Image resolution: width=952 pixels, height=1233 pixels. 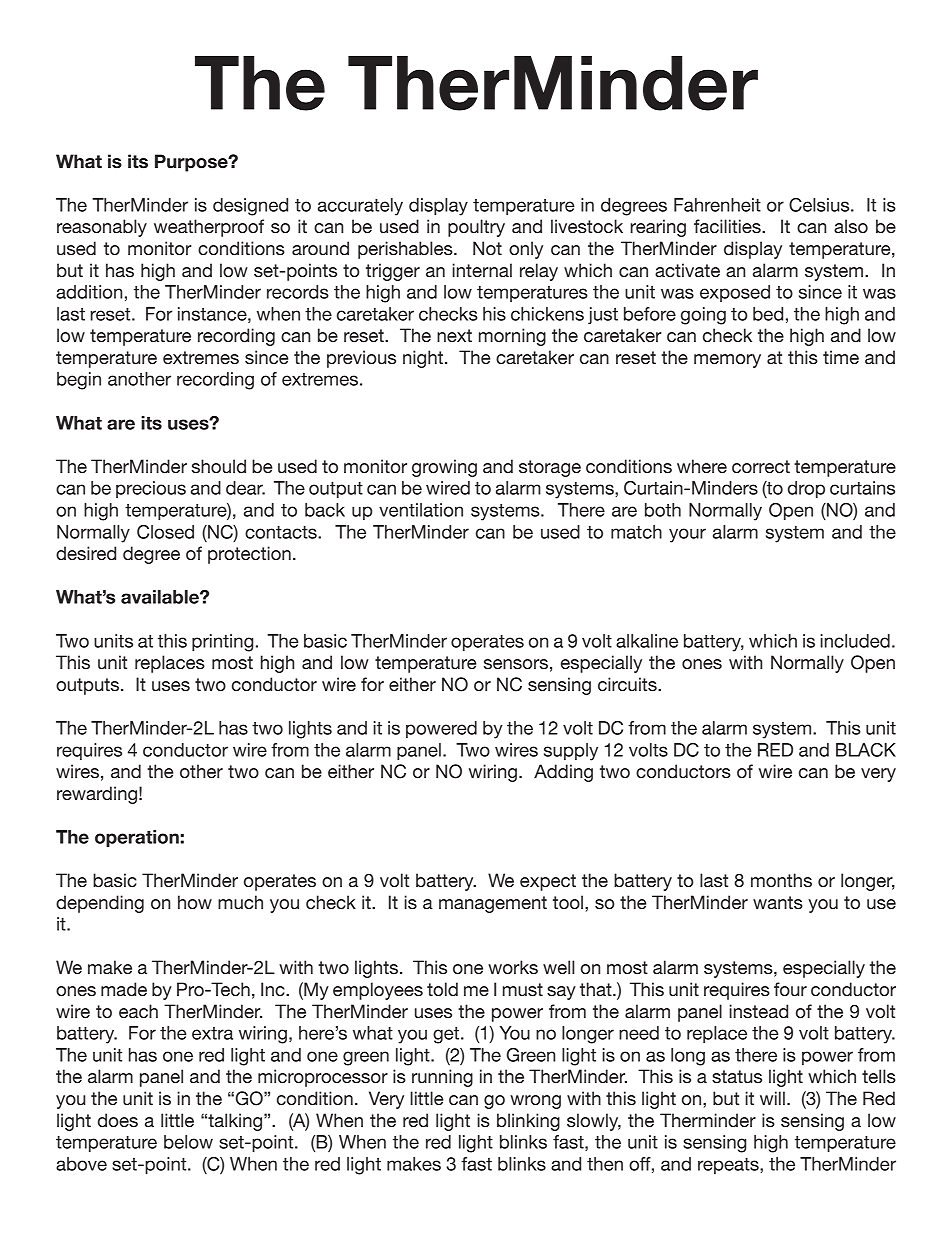 I want to click on only, so click(x=526, y=250).
